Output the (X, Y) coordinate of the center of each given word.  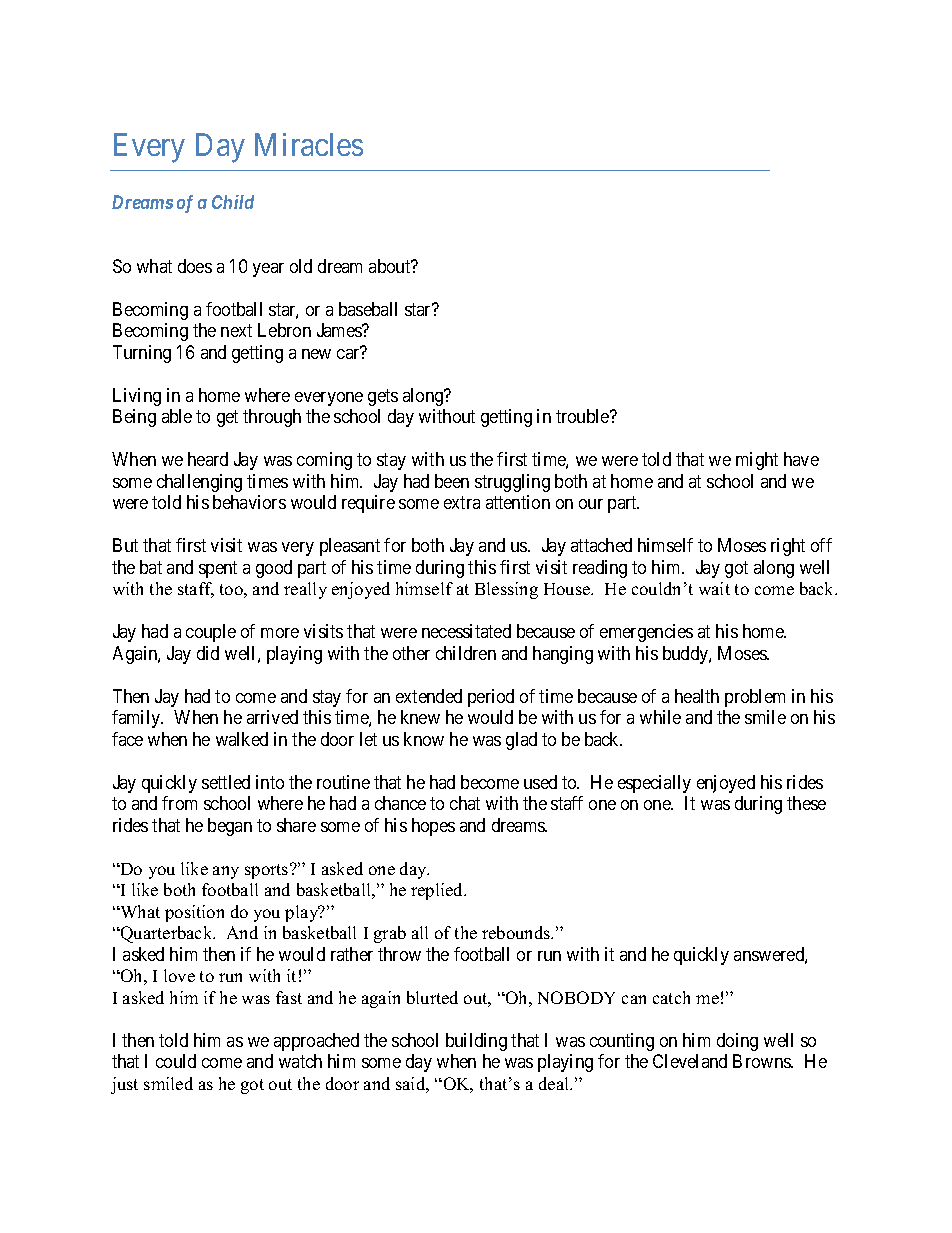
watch (300, 1061)
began (230, 827)
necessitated (466, 631)
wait (714, 588)
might (757, 461)
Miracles (309, 144)
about (391, 266)
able (177, 416)
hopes (433, 827)
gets (383, 397)
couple (211, 633)
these (806, 803)
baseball (368, 309)
